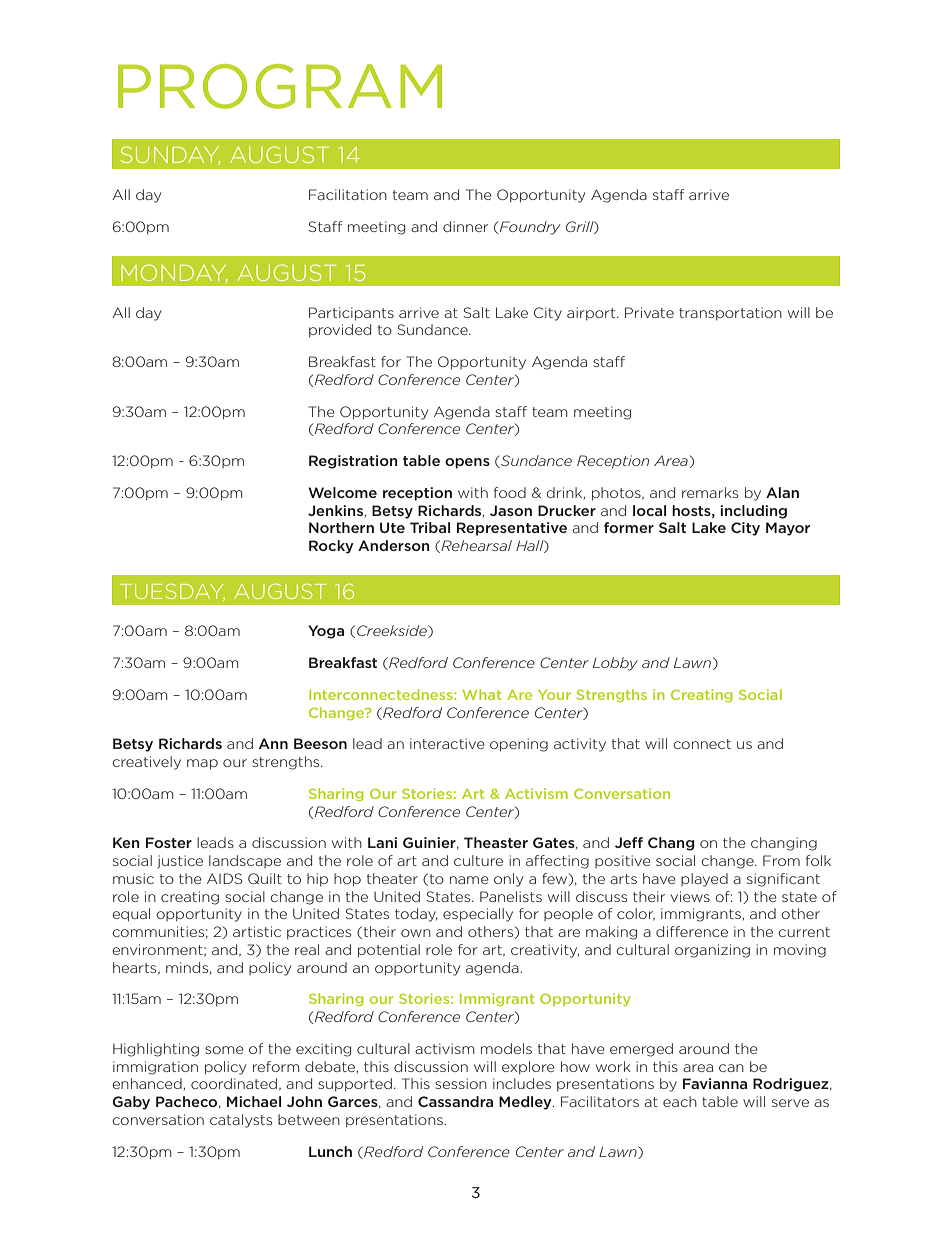  Describe the element at coordinates (467, 463) in the image. I see `opens` at that location.
